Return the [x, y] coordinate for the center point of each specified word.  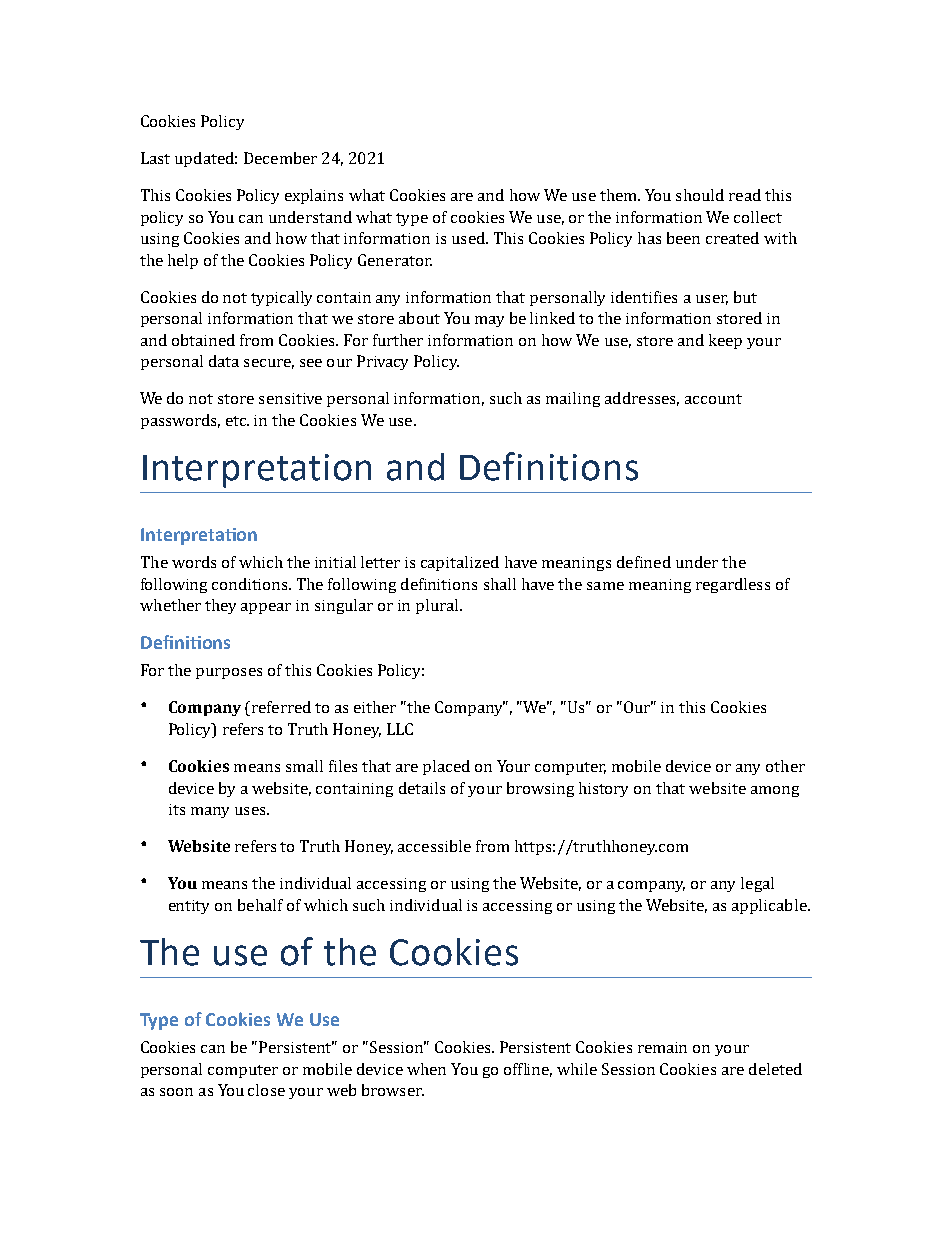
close [266, 1090]
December [280, 158]
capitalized [460, 563]
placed [446, 767]
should [700, 195]
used [469, 238]
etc [237, 421]
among [775, 791]
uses [251, 811]
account [713, 399]
